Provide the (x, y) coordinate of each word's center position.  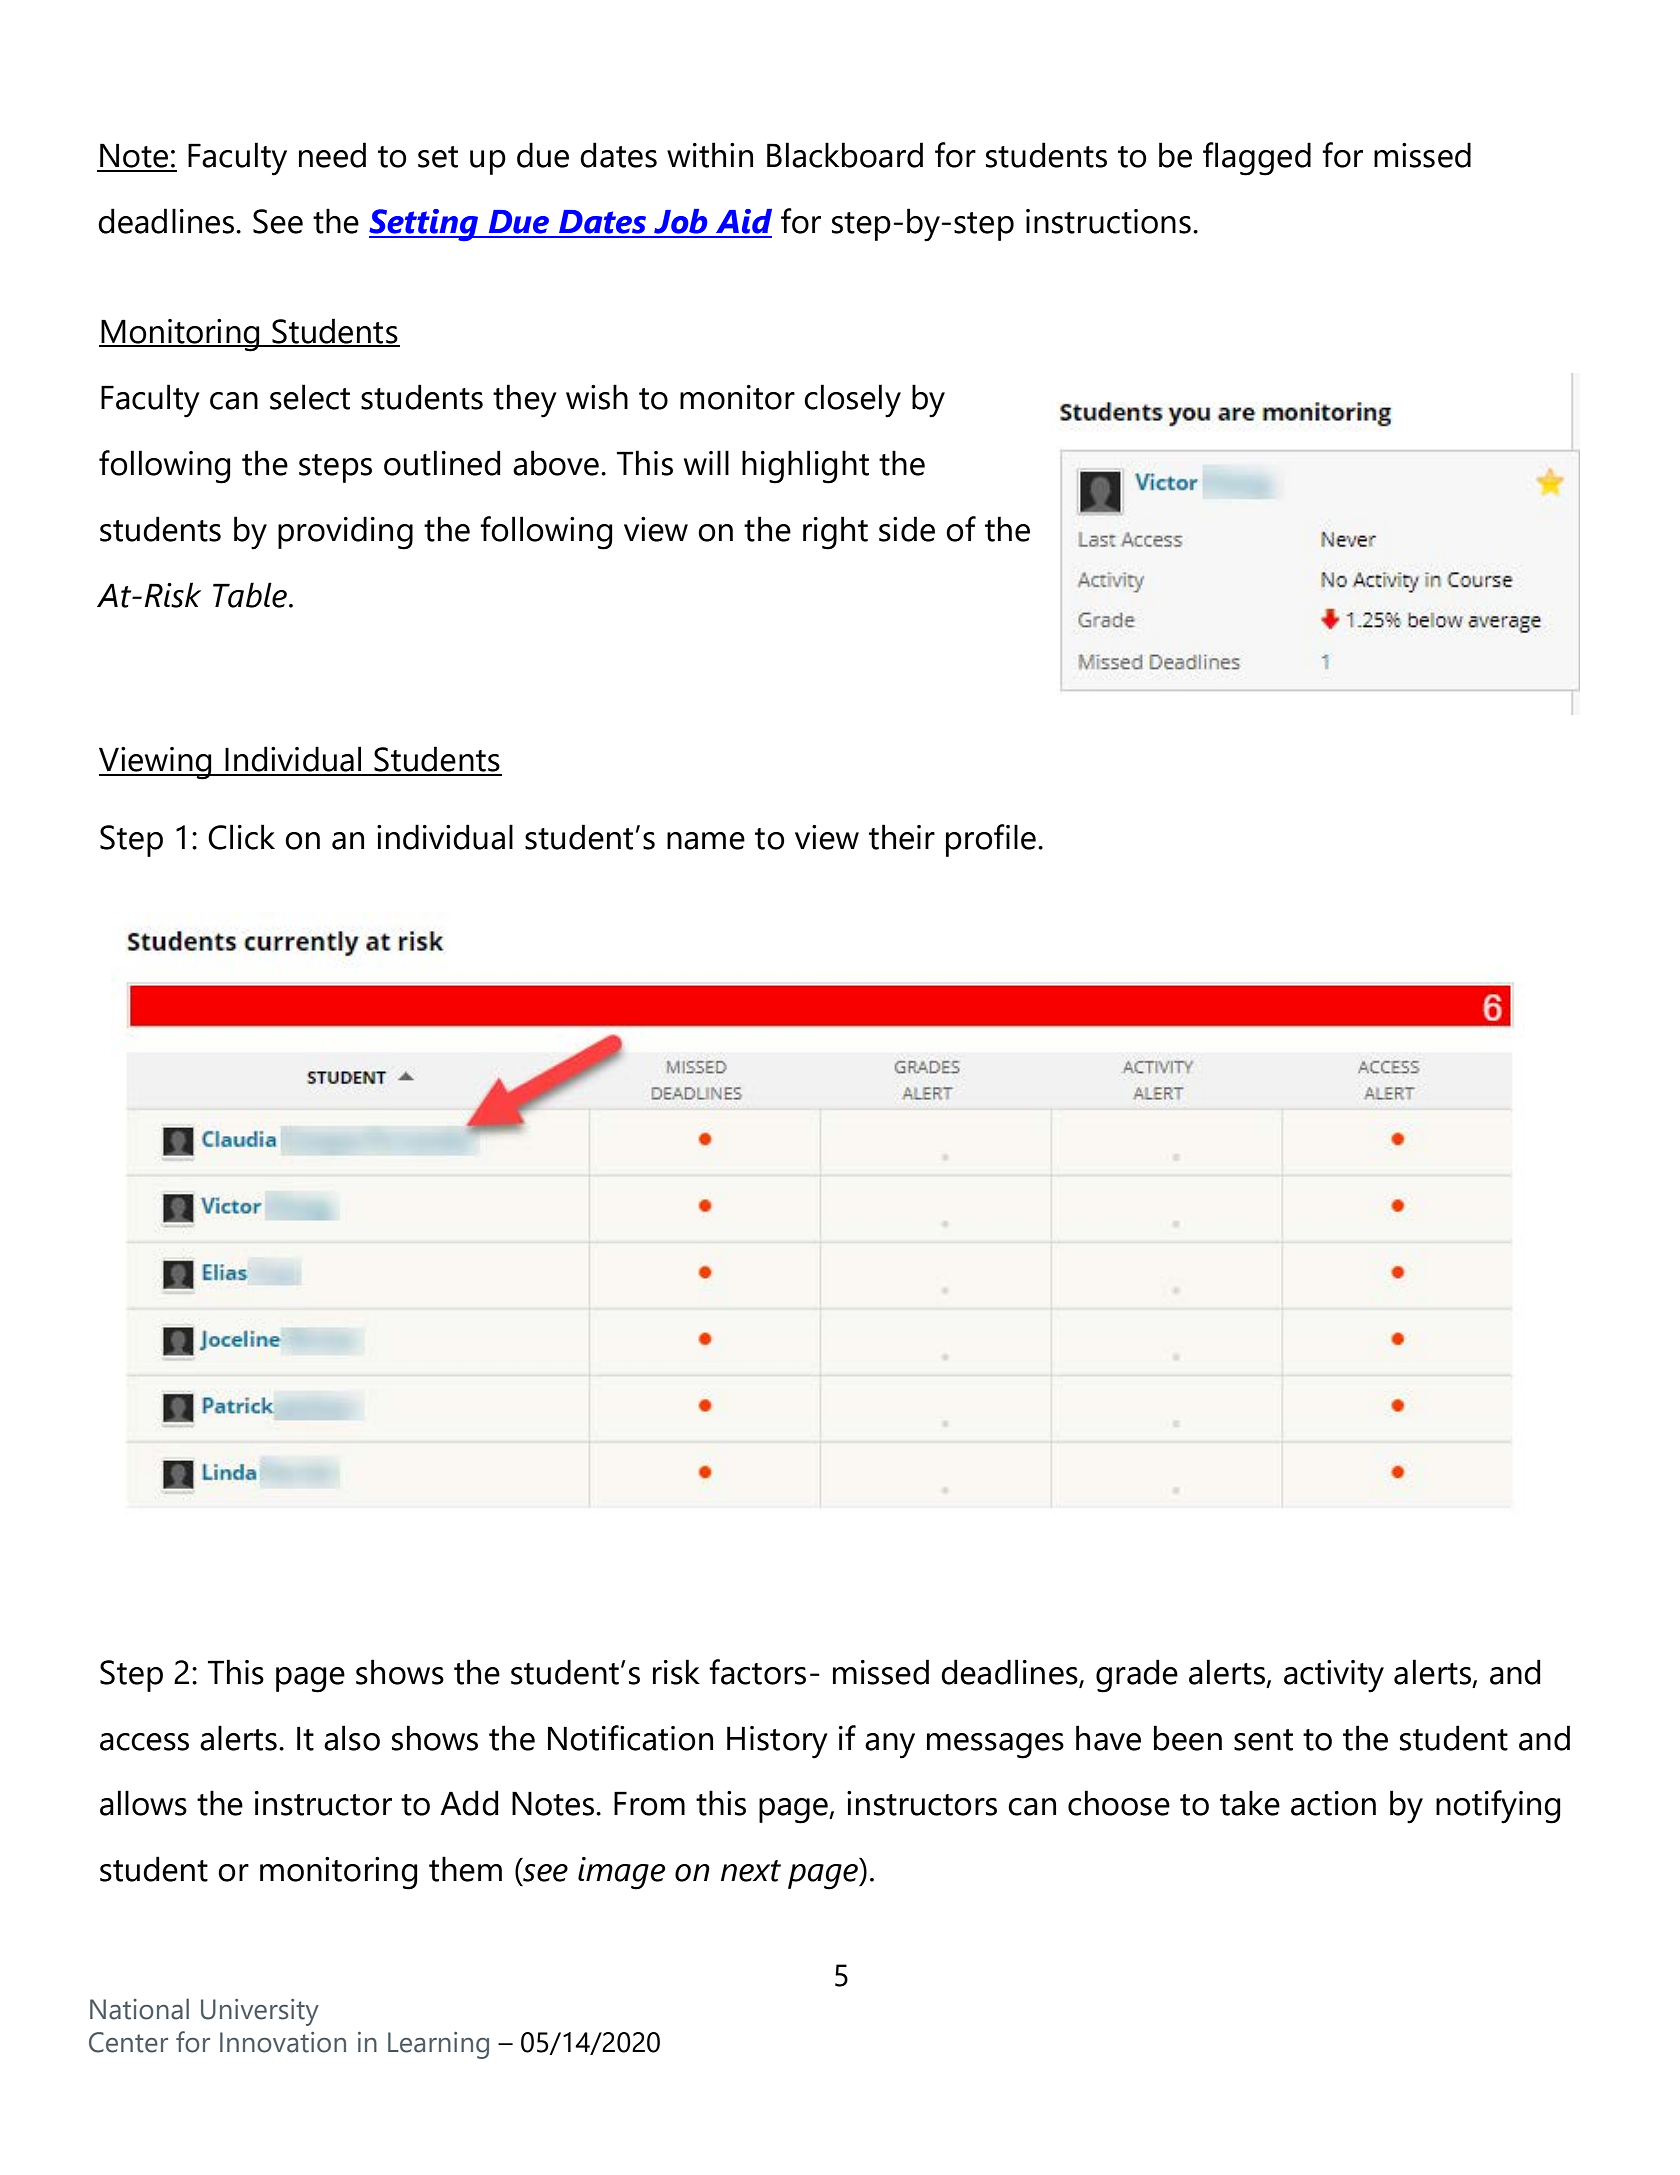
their (902, 837)
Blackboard (845, 155)
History (777, 1742)
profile (991, 840)
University (260, 2012)
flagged (1257, 159)
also (352, 1738)
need (332, 155)
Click (241, 837)
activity (1334, 1676)
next (751, 1871)
